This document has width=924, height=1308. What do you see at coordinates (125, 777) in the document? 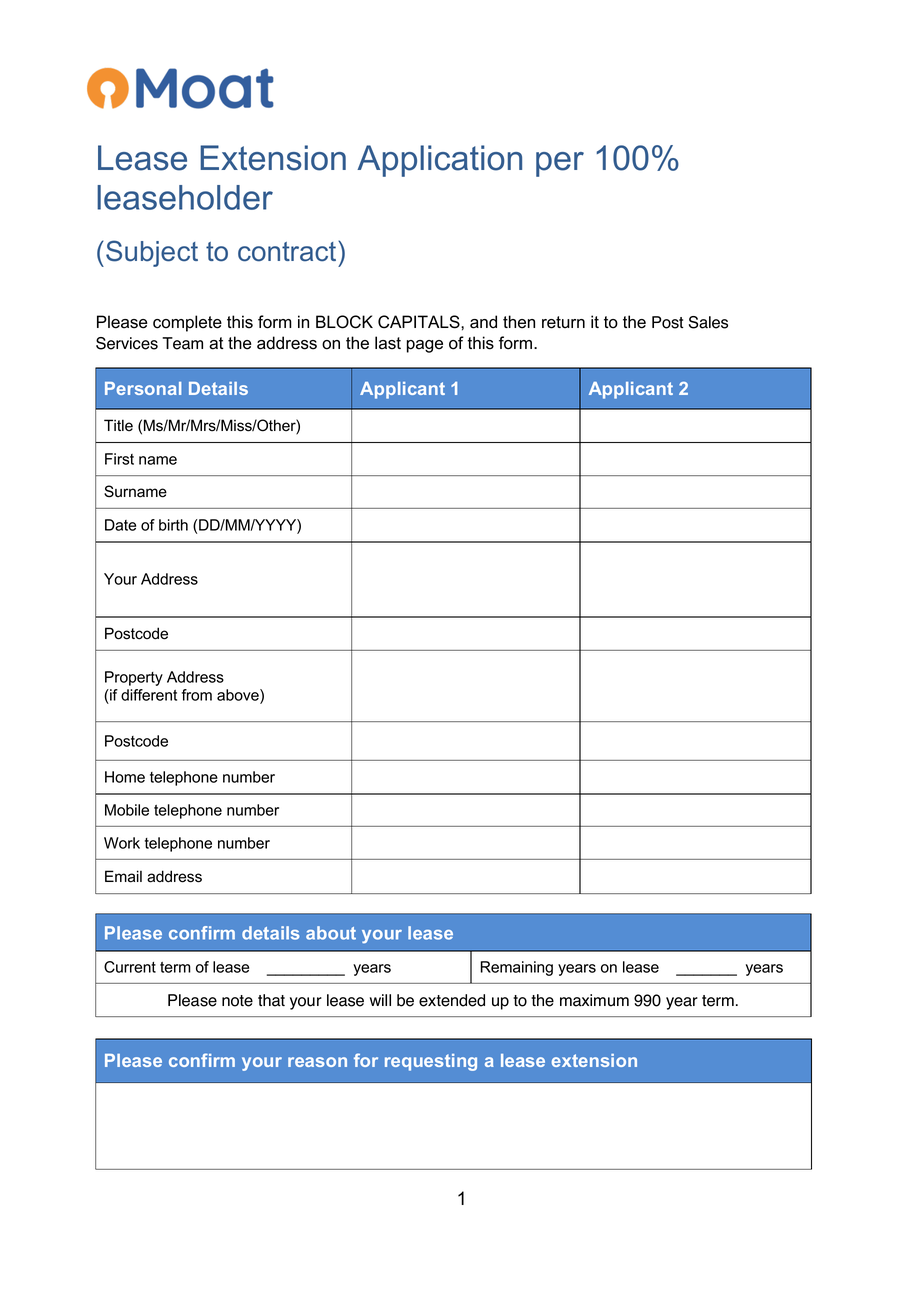
I see `Home` at bounding box center [125, 777].
